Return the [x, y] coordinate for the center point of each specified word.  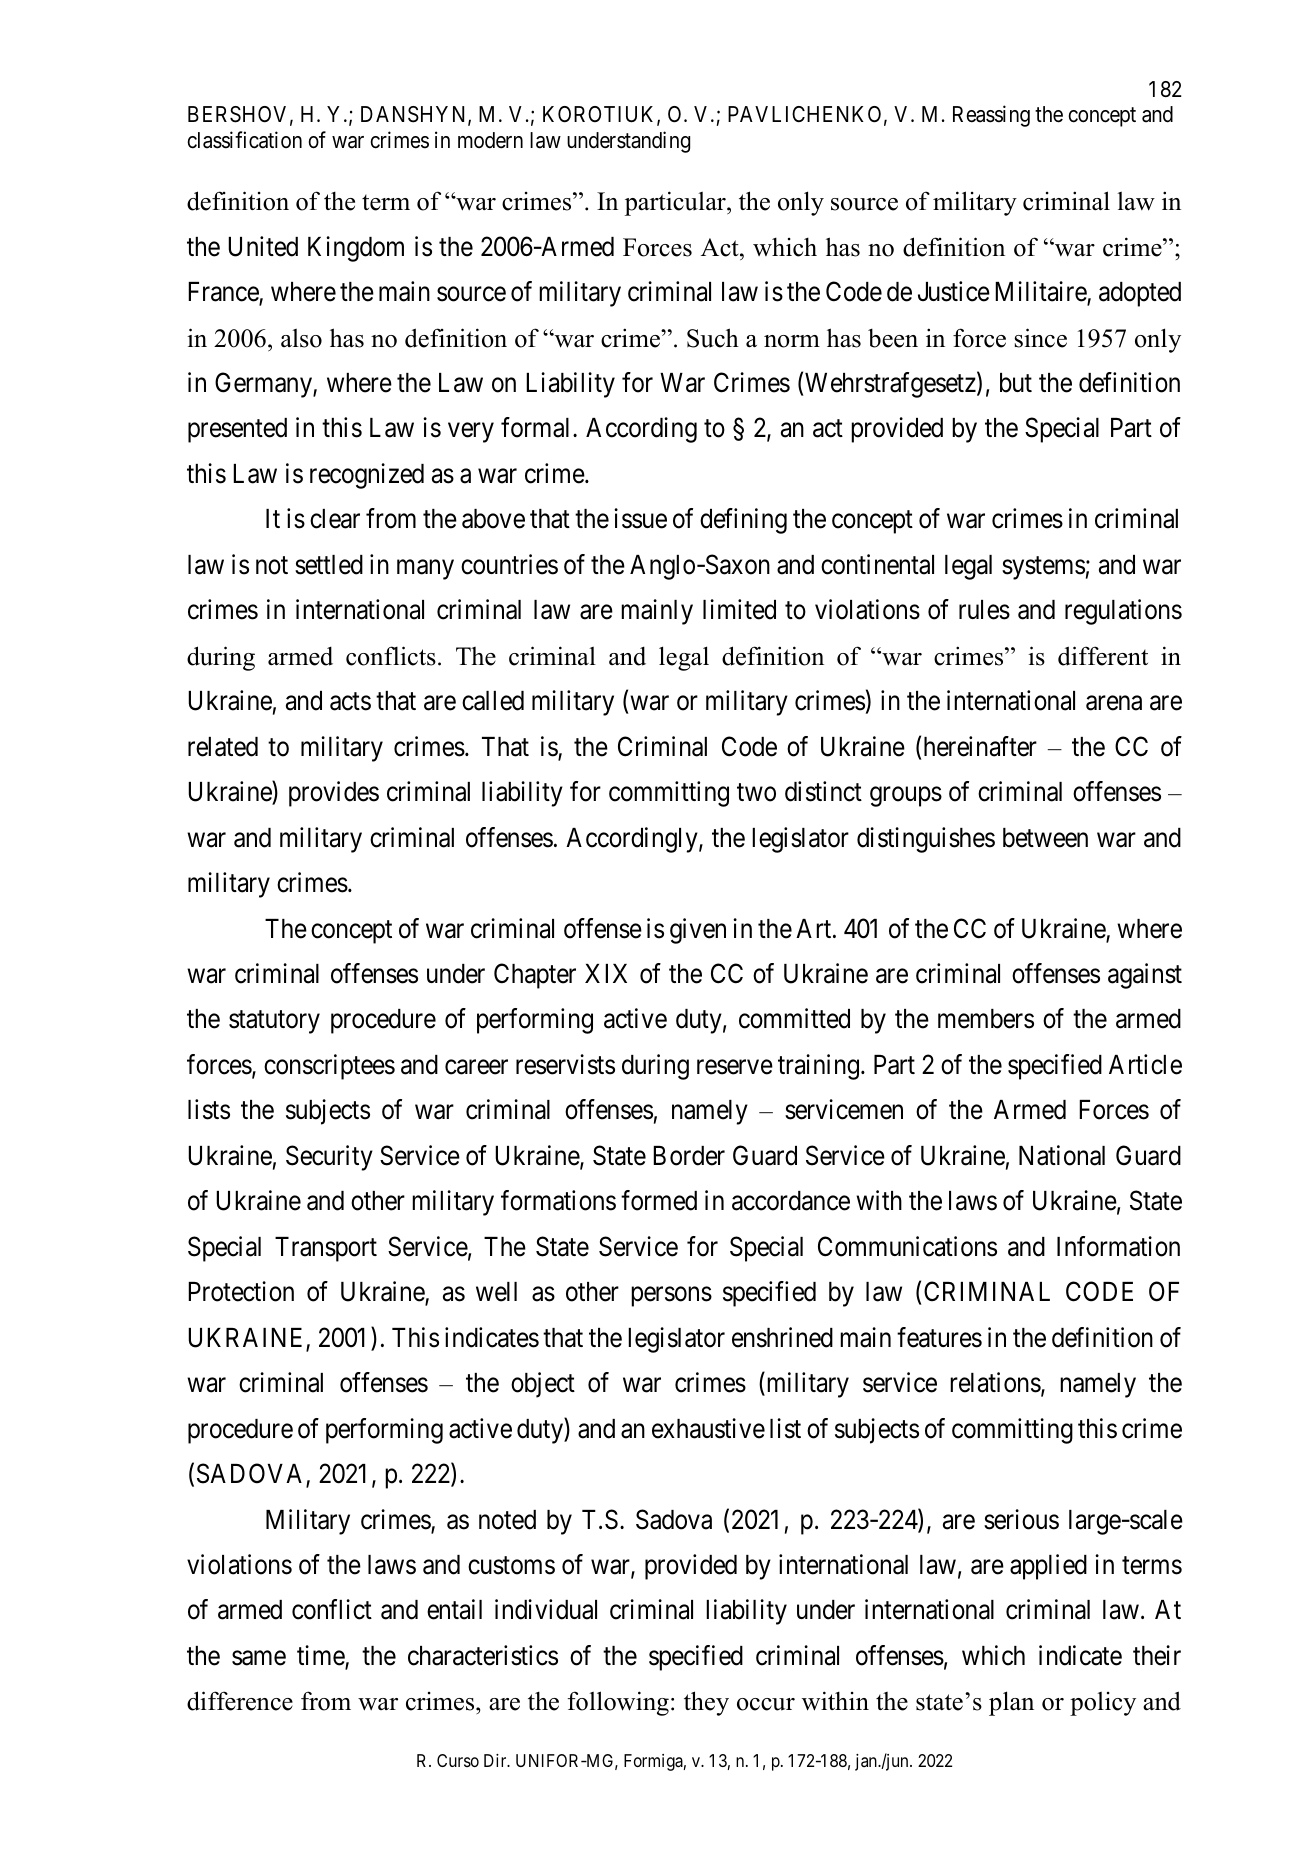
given [698, 931]
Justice [954, 291]
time [321, 1656]
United [263, 246]
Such [713, 338]
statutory [274, 1022]
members [986, 1019]
